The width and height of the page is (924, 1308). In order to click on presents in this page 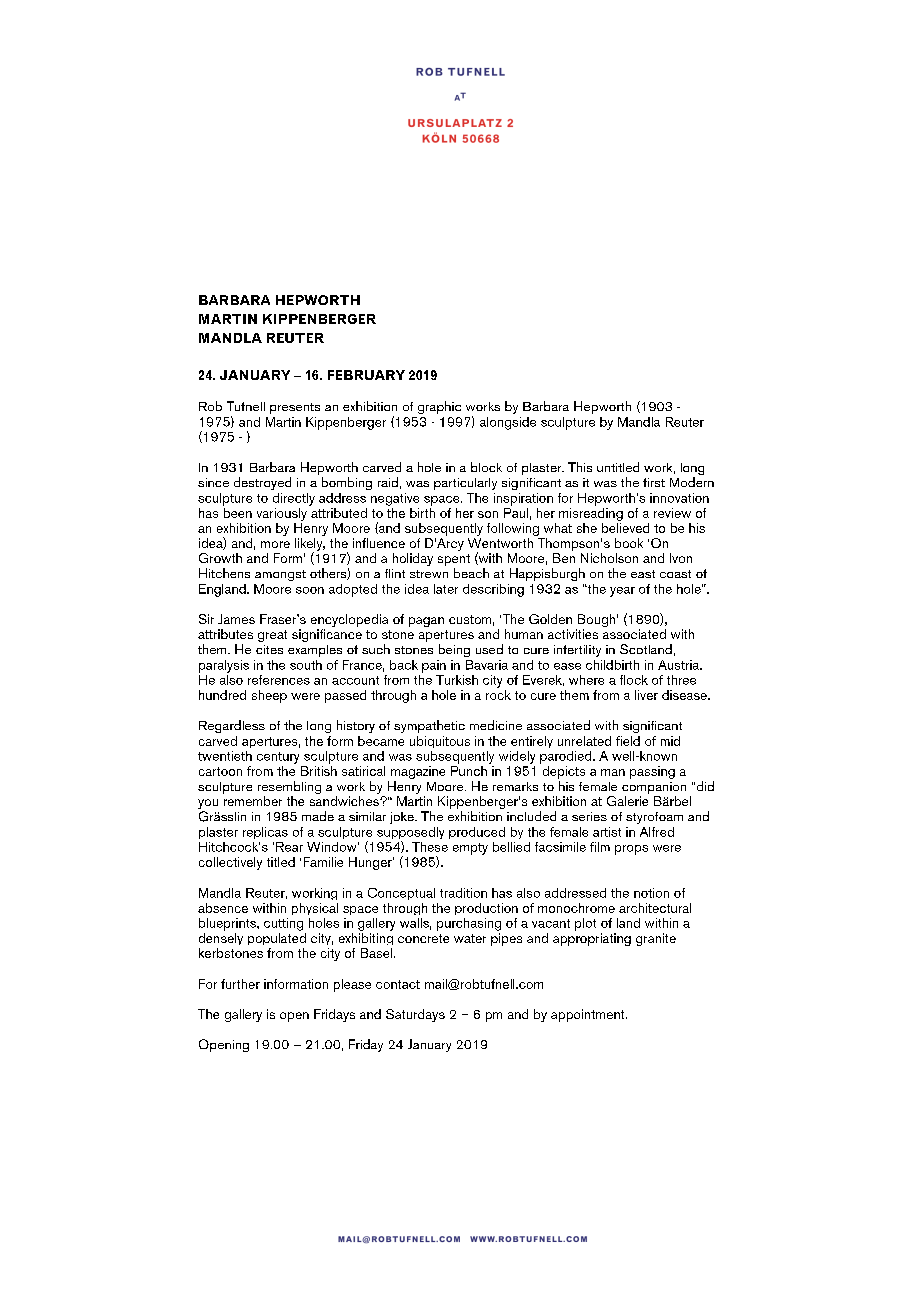, I will do `click(295, 408)`.
